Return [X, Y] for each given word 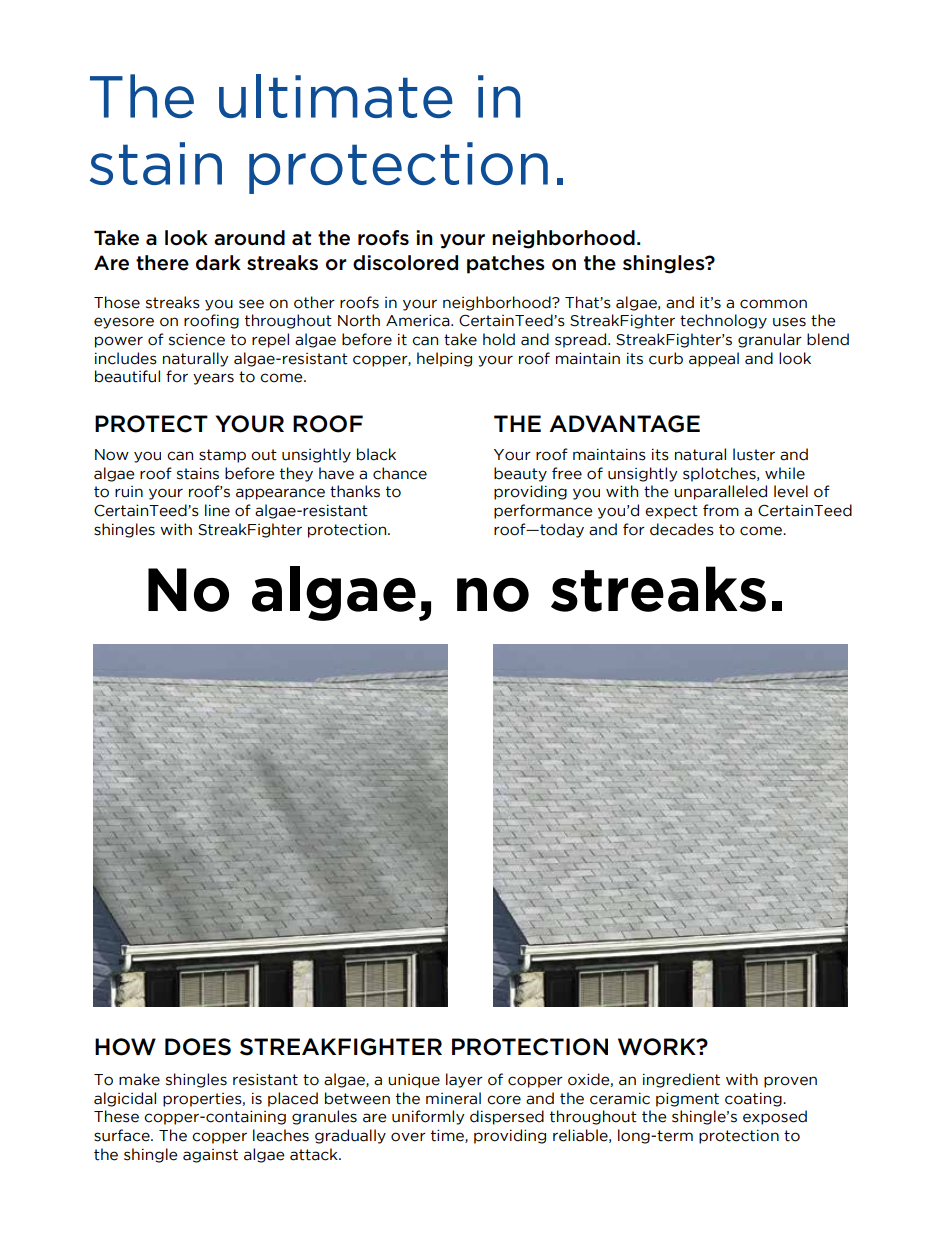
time [448, 1136]
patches [506, 264]
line [217, 510]
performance [543, 511]
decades [682, 529]
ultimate [336, 96]
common [773, 304]
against [210, 1156]
